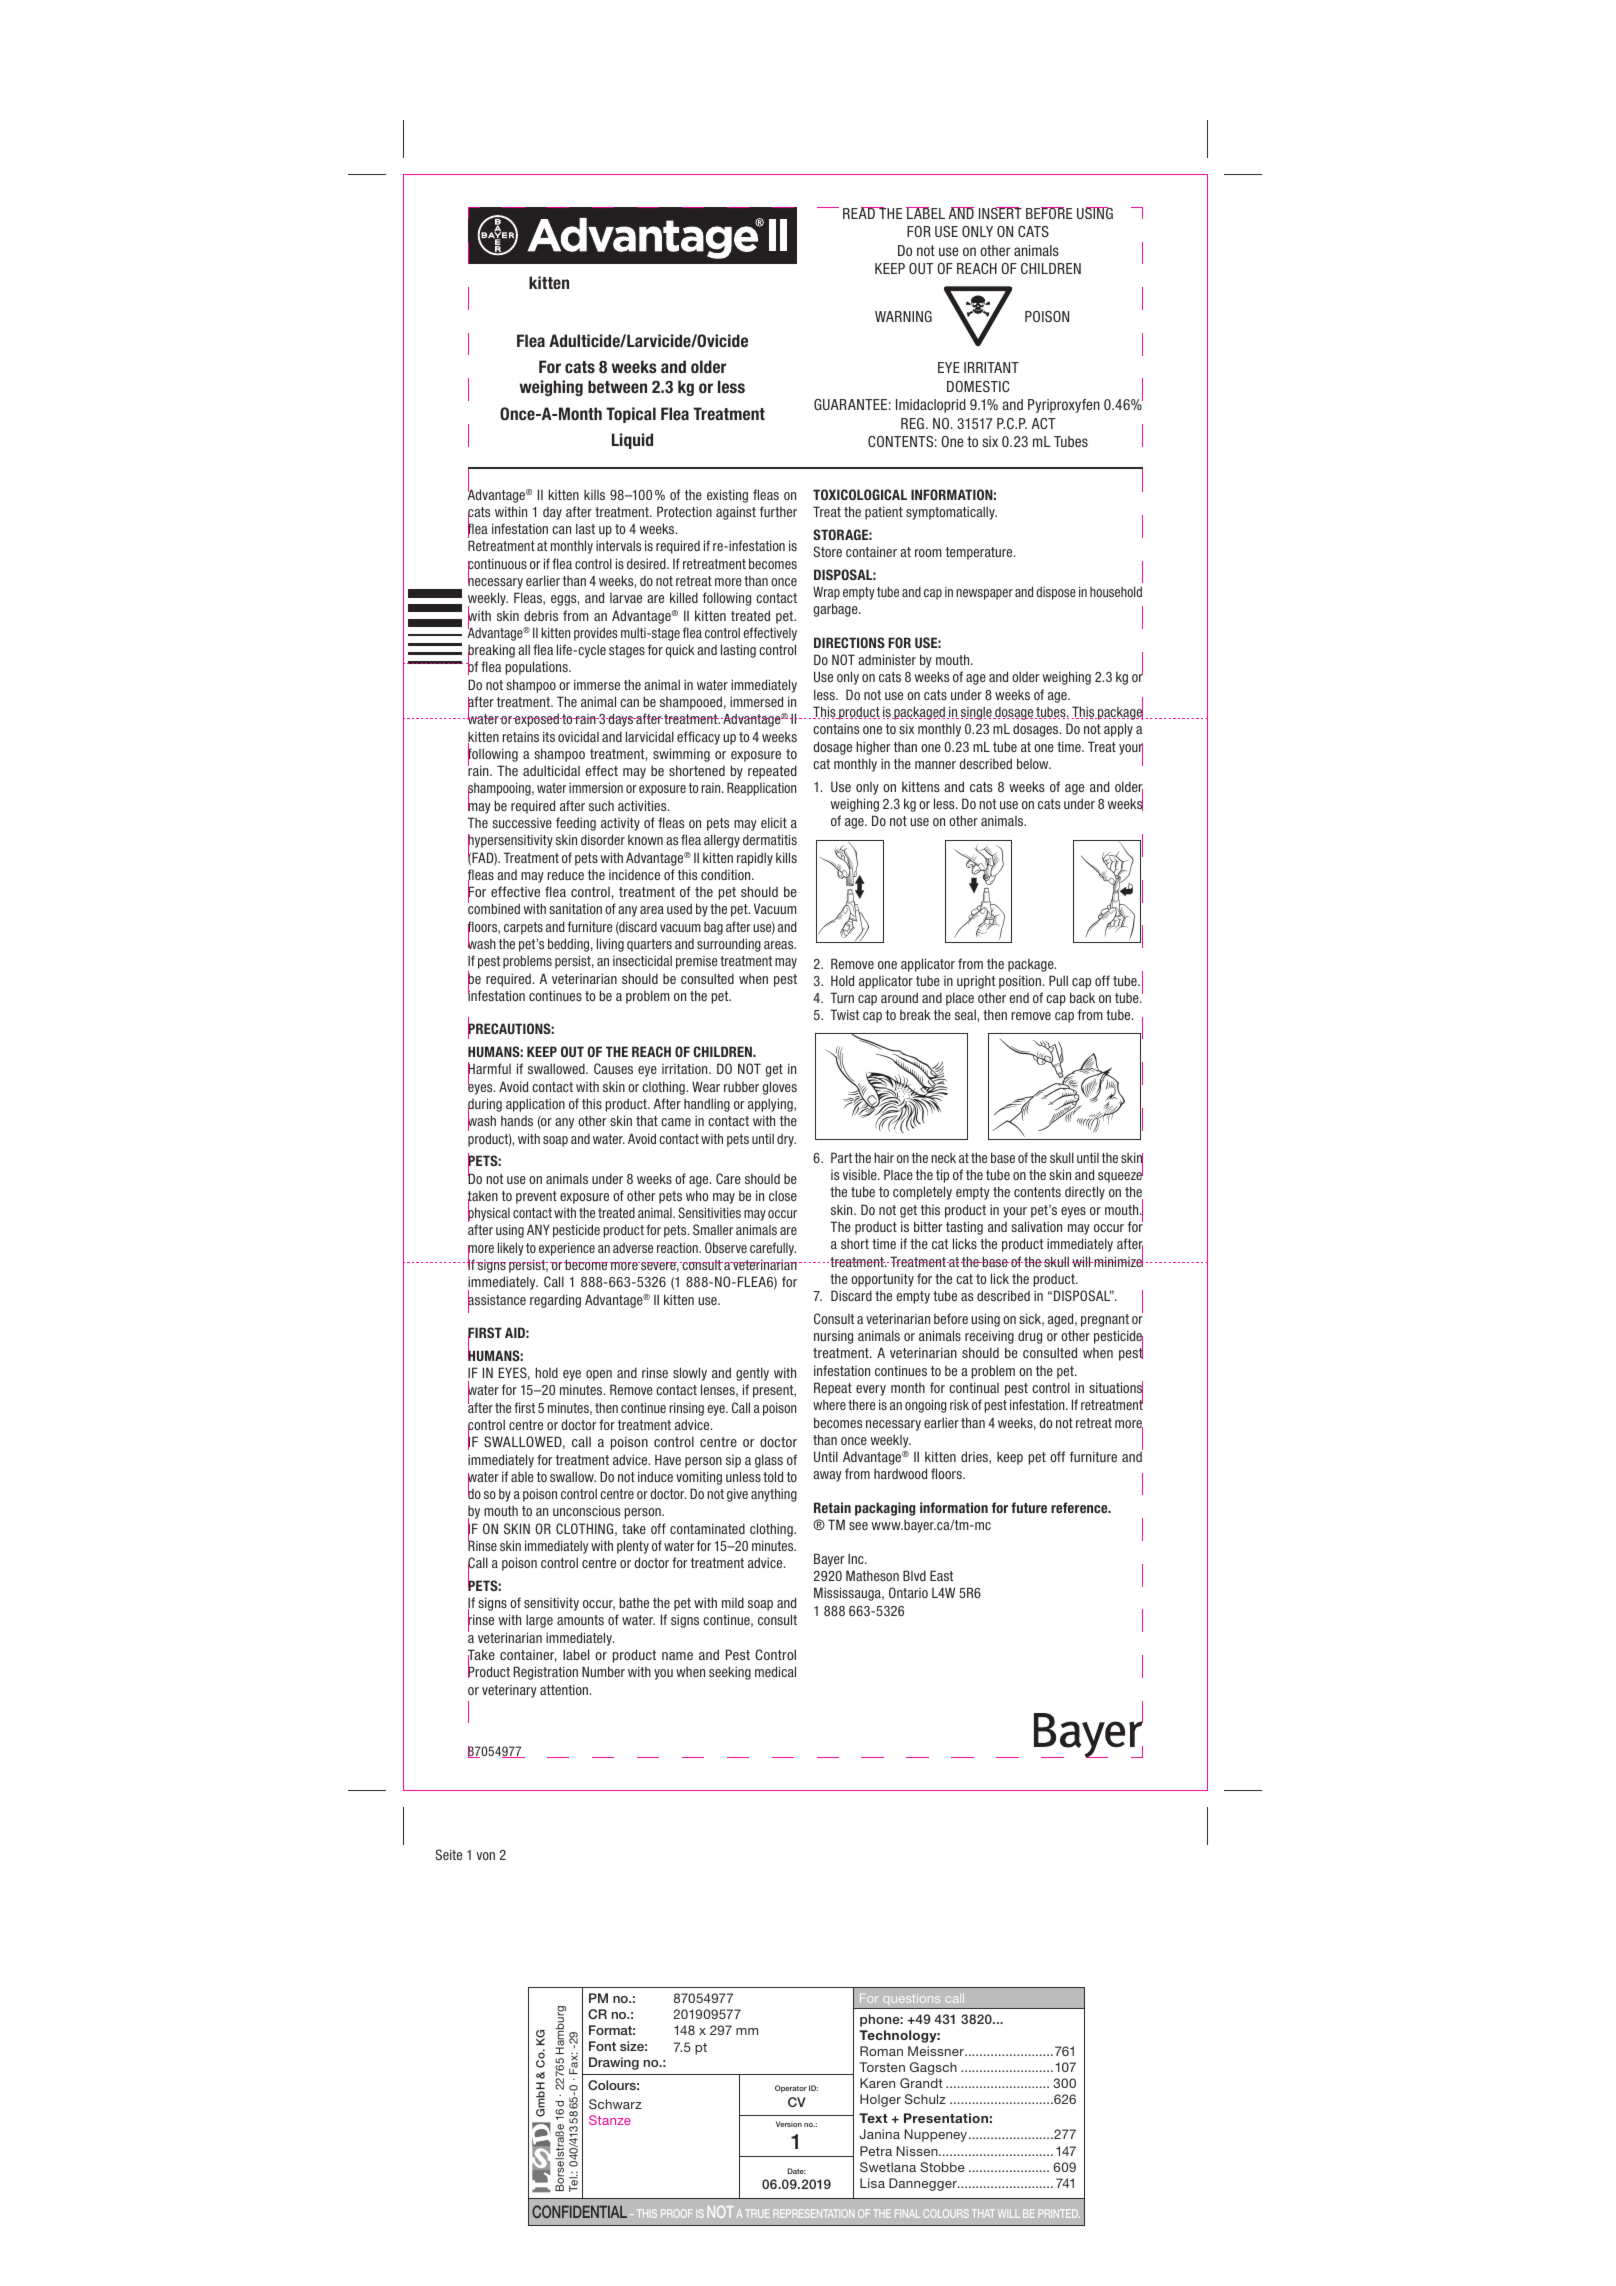 Image resolution: width=1616 pixels, height=2286 pixels. Describe the element at coordinates (860, 213) in the screenshot. I see `READ` at that location.
